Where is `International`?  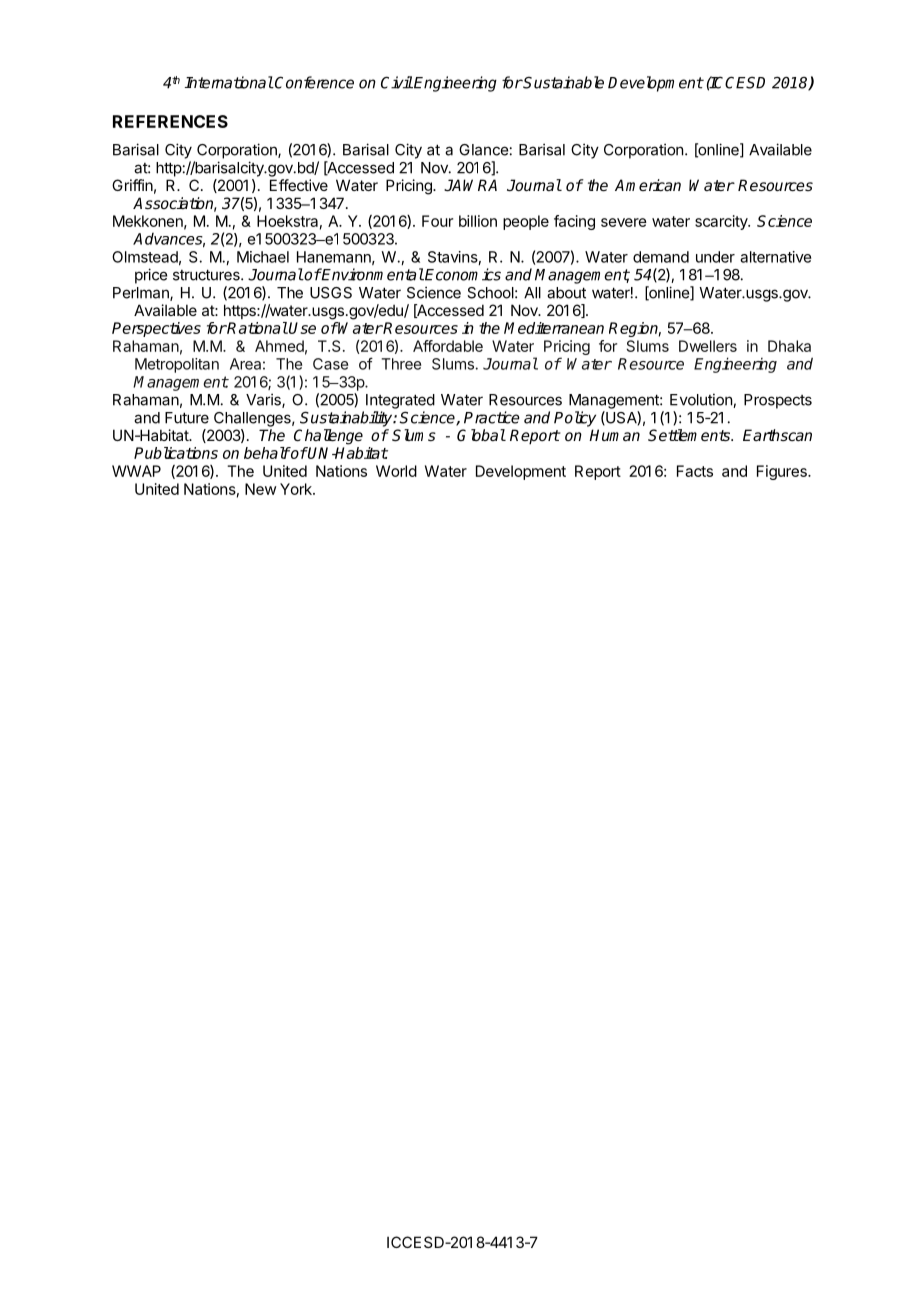 International is located at coordinates (229, 82).
